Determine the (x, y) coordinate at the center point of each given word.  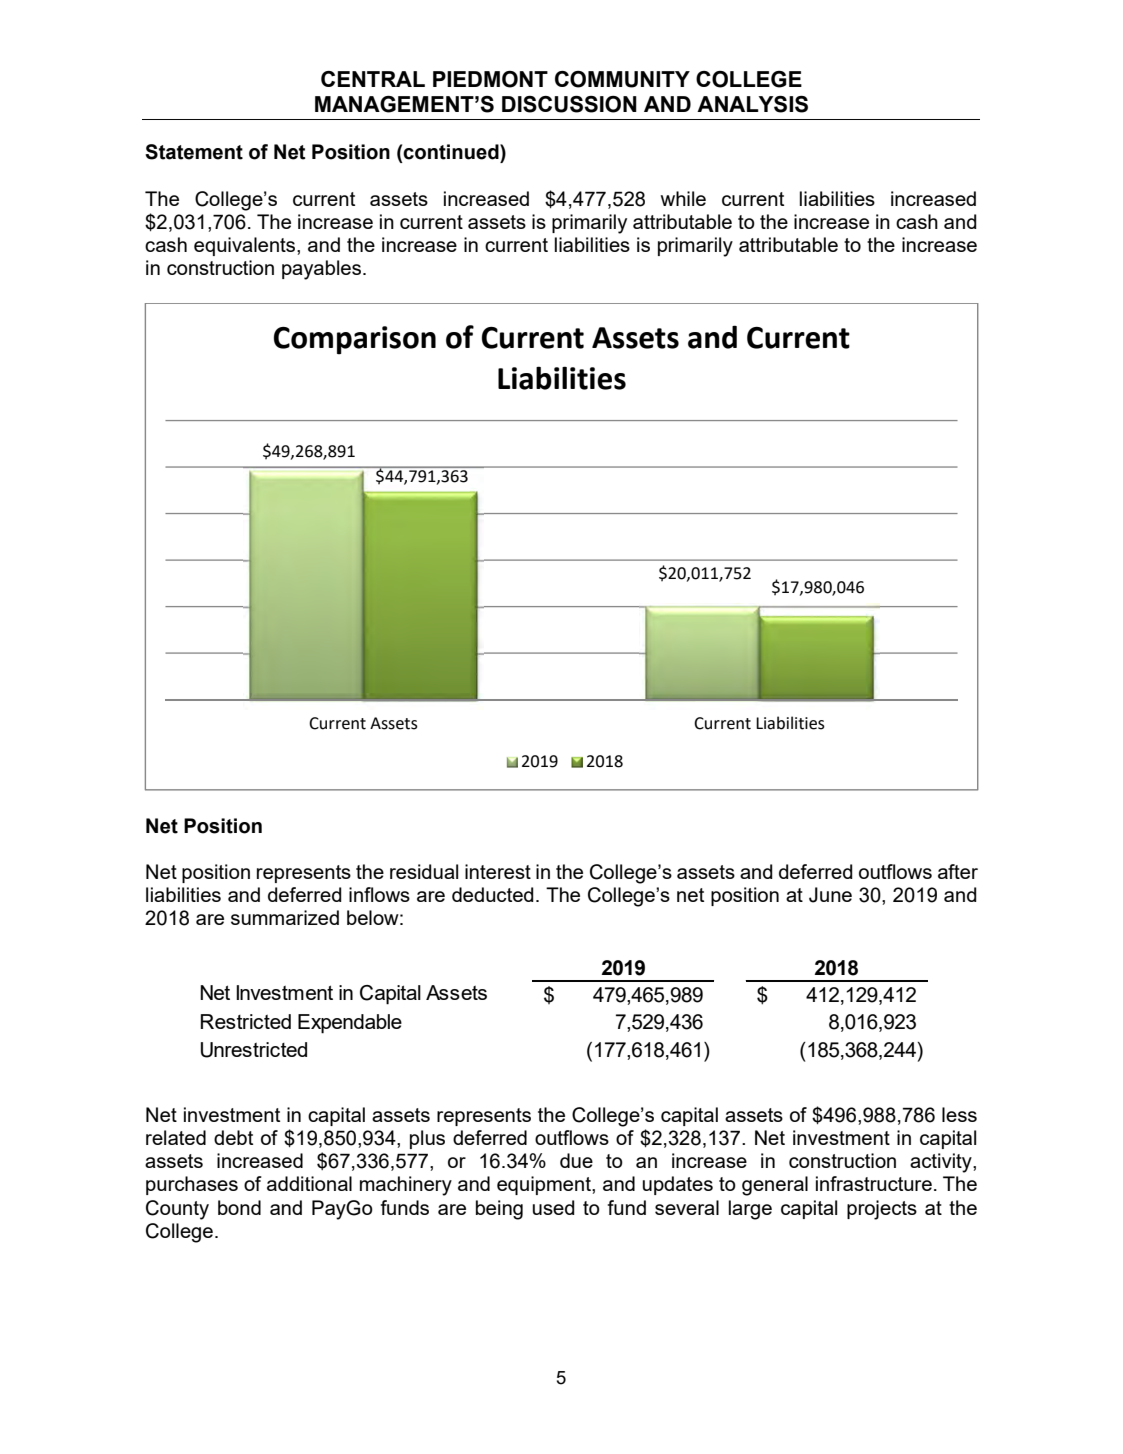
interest (498, 871)
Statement (194, 152)
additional (309, 1183)
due (576, 1160)
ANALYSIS (752, 104)
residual (424, 871)
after (958, 871)
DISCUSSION (569, 104)
